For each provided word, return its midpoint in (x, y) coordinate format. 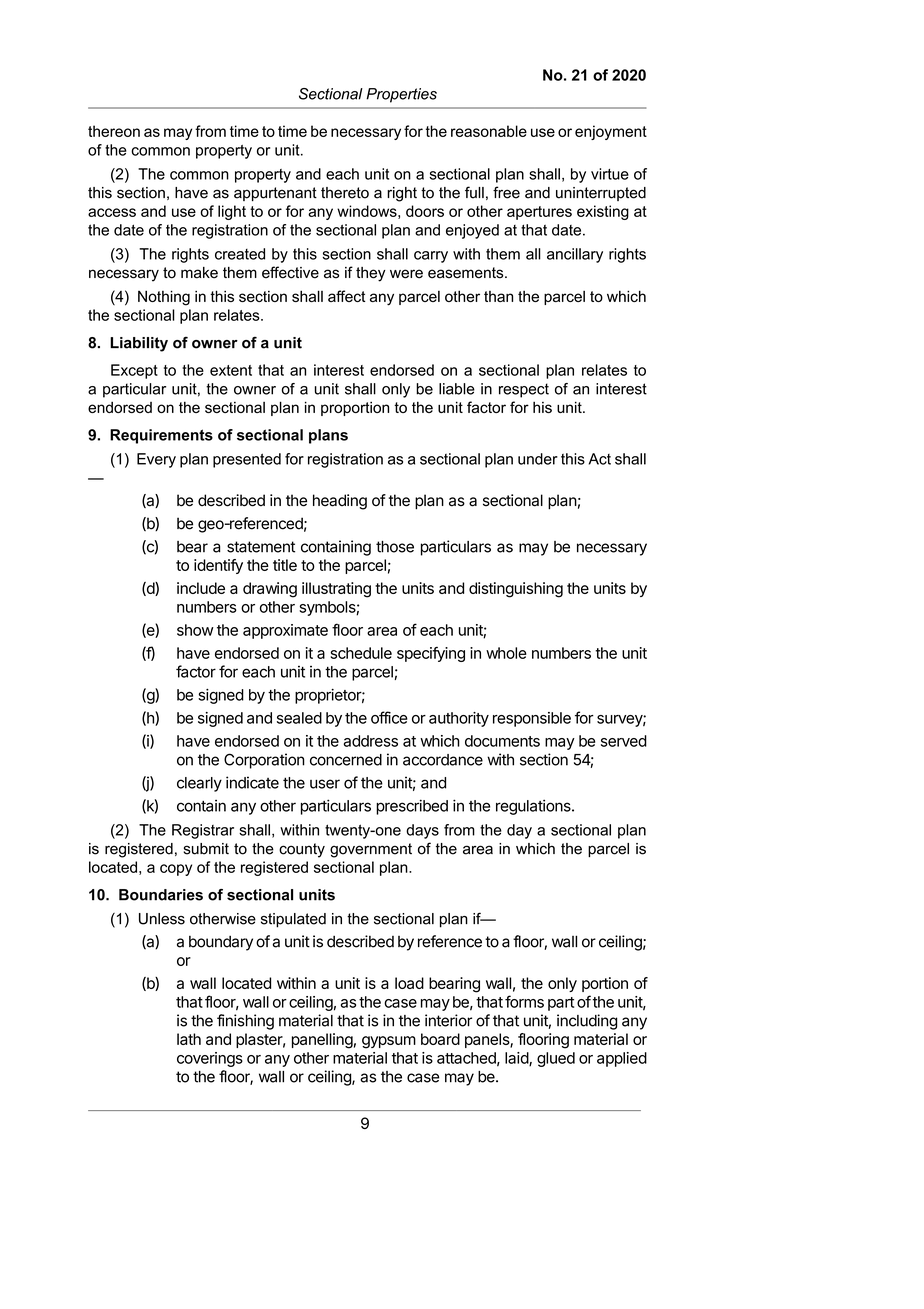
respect (524, 390)
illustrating (336, 590)
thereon (114, 131)
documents (502, 741)
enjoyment (611, 132)
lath (189, 1039)
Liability (139, 344)
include (201, 588)
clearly (199, 784)
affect (346, 296)
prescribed (412, 807)
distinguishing (516, 590)
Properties (401, 95)
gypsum (389, 1042)
